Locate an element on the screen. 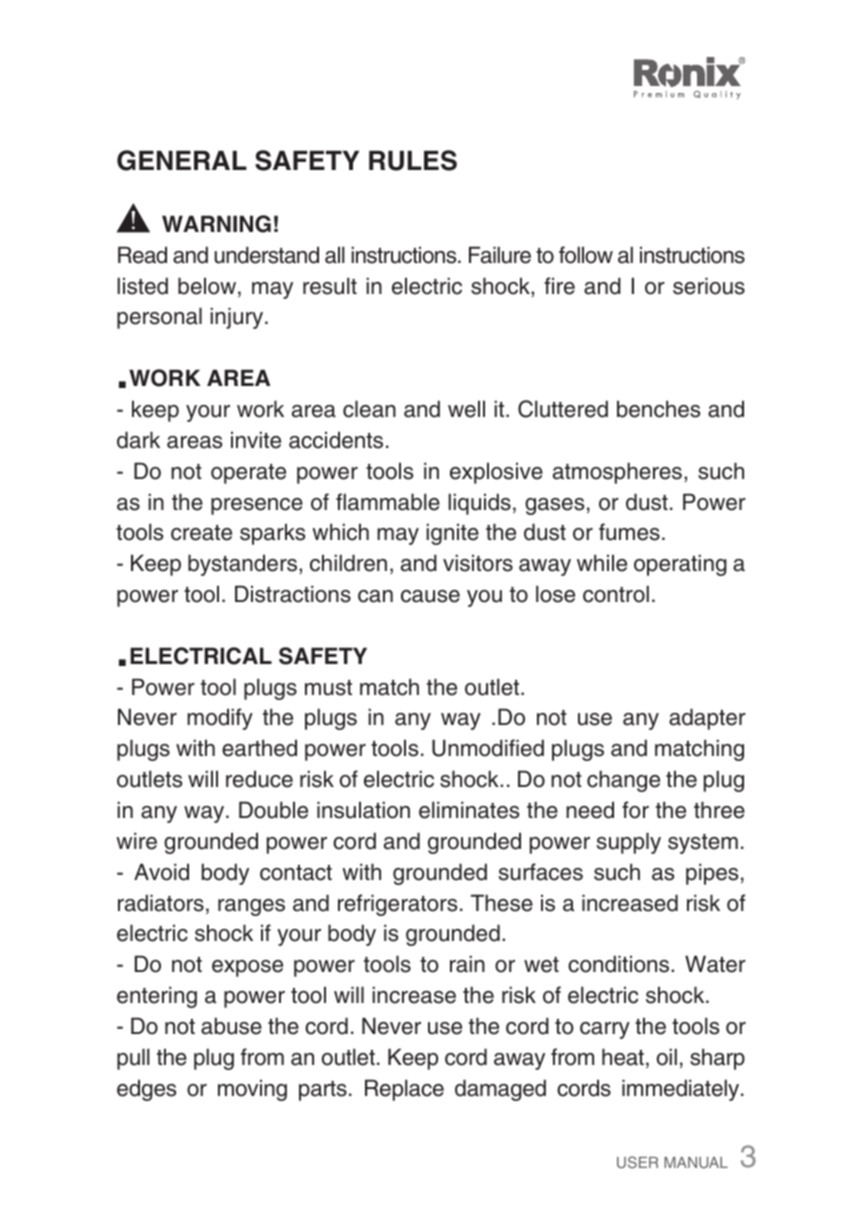  well is located at coordinates (466, 409).
